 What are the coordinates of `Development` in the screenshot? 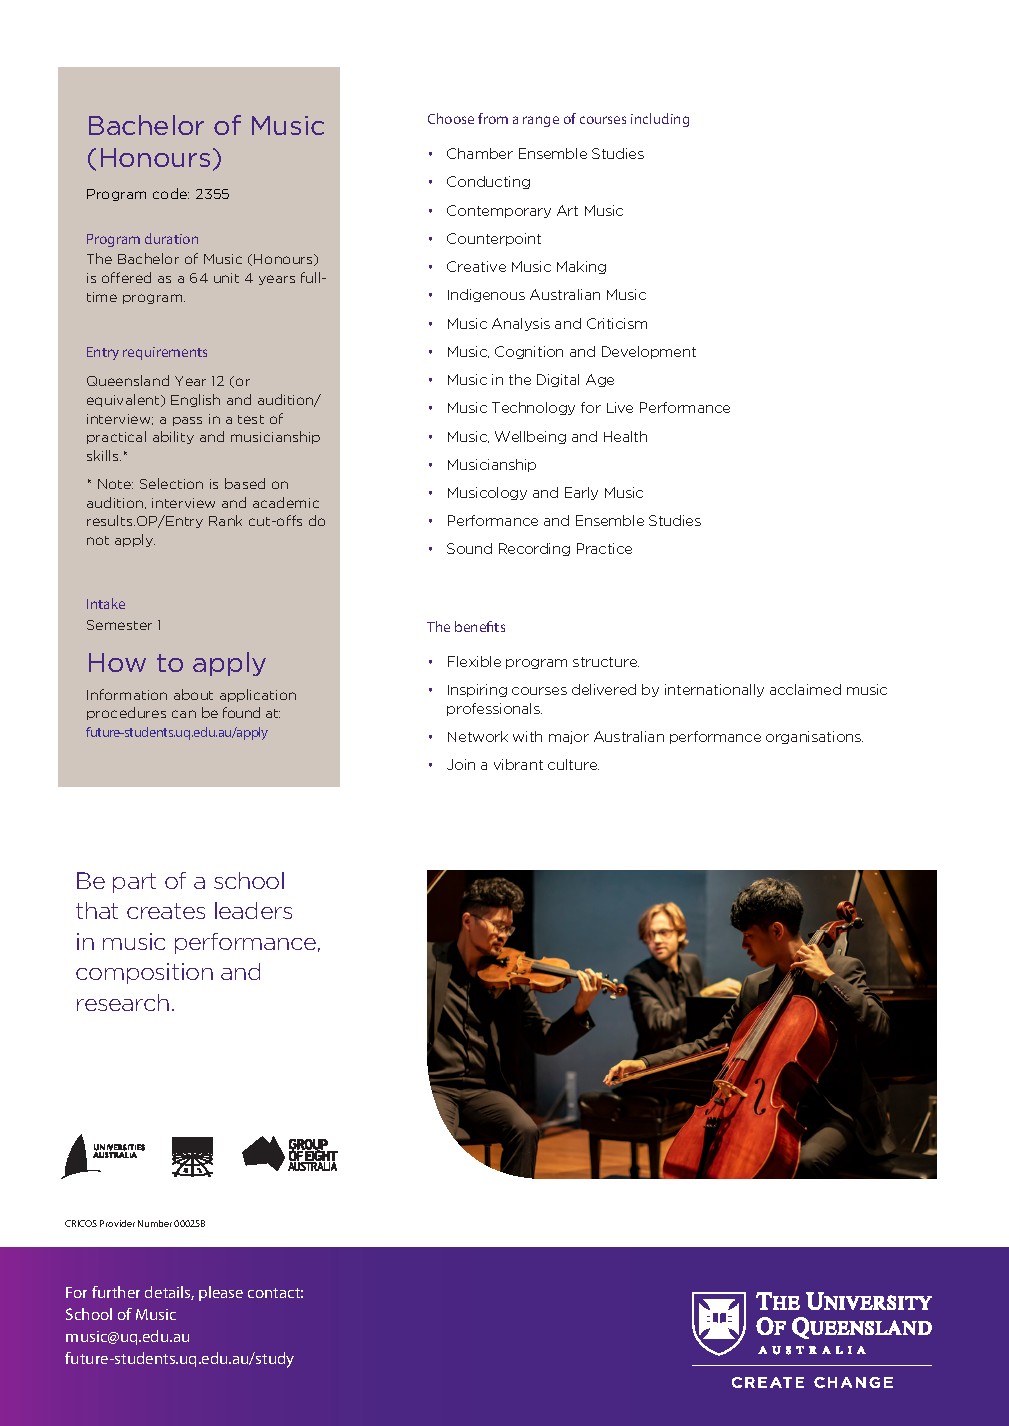 It's located at (649, 352).
